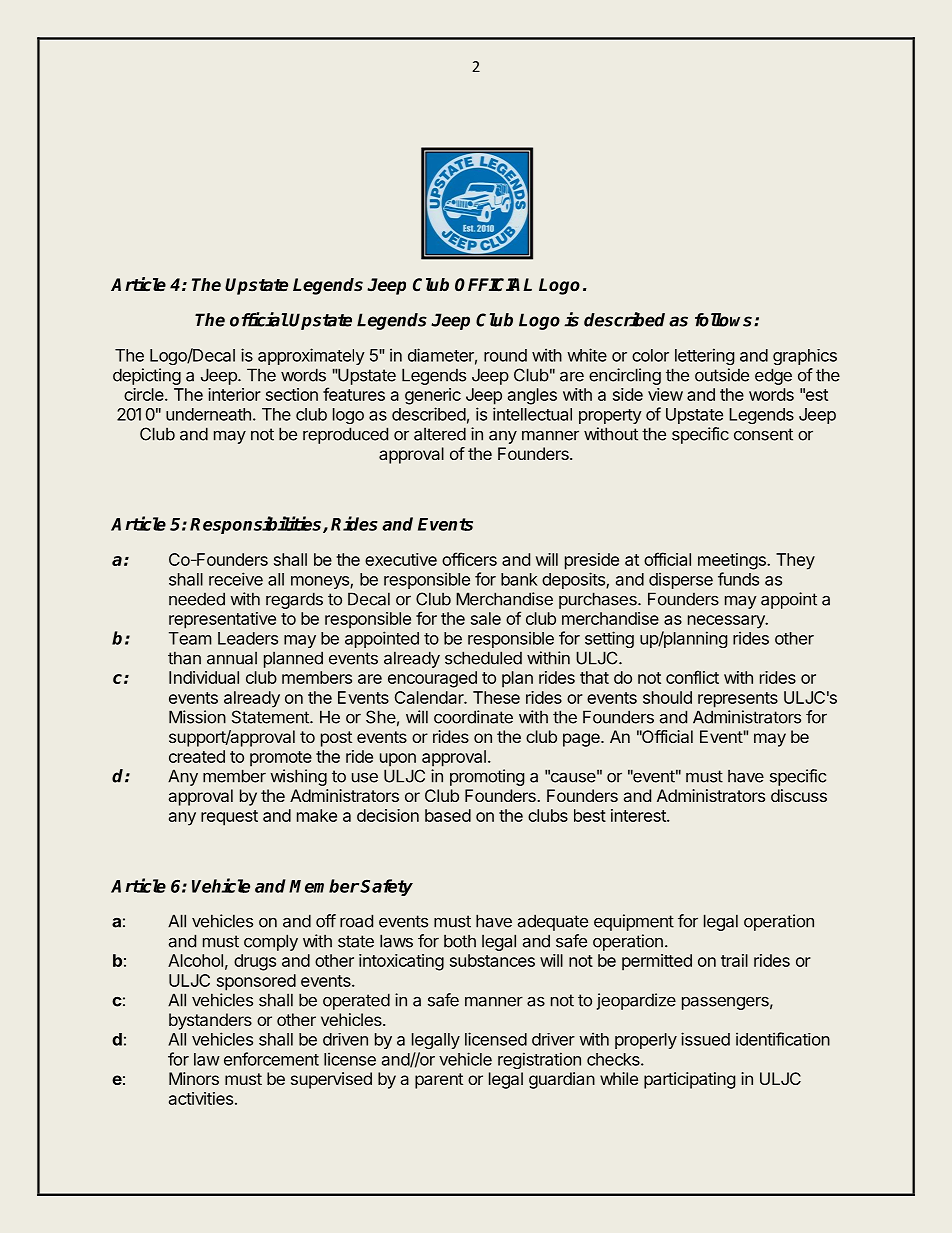 This screenshot has width=952, height=1233. I want to click on interior, so click(234, 394).
